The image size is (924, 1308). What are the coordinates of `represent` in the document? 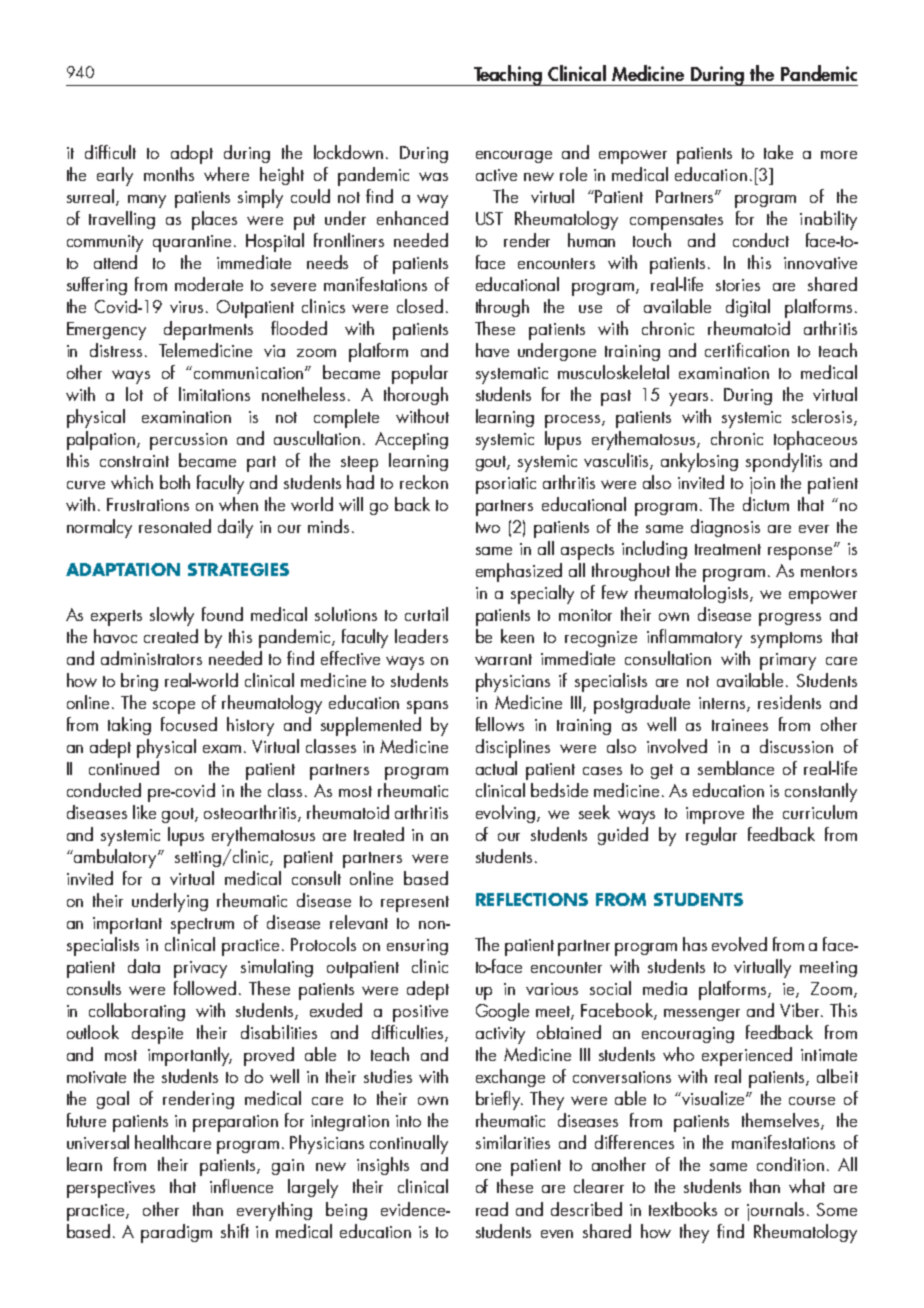 It's located at (415, 904).
